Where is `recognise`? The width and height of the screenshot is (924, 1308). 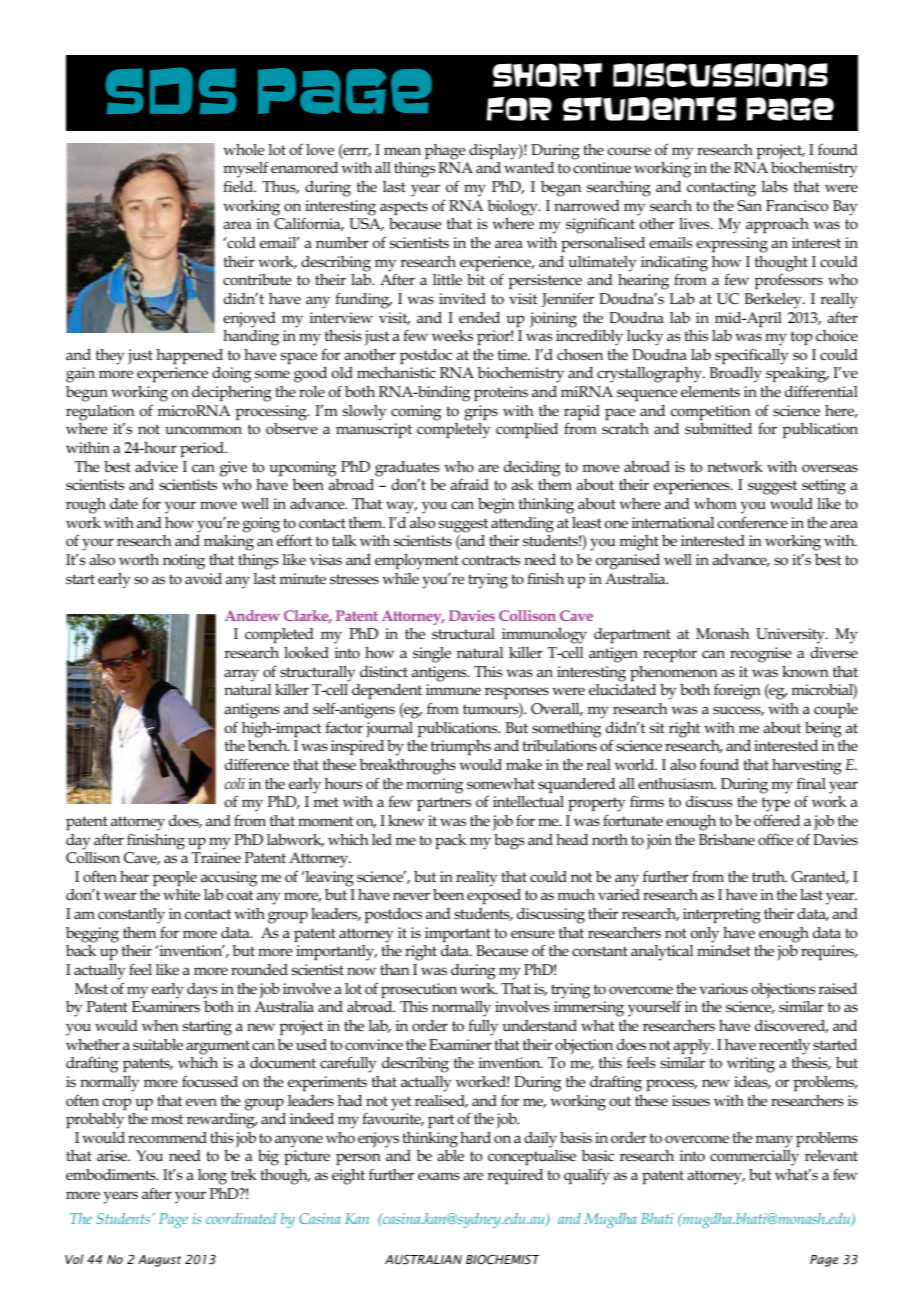
recognise is located at coordinates (761, 655).
